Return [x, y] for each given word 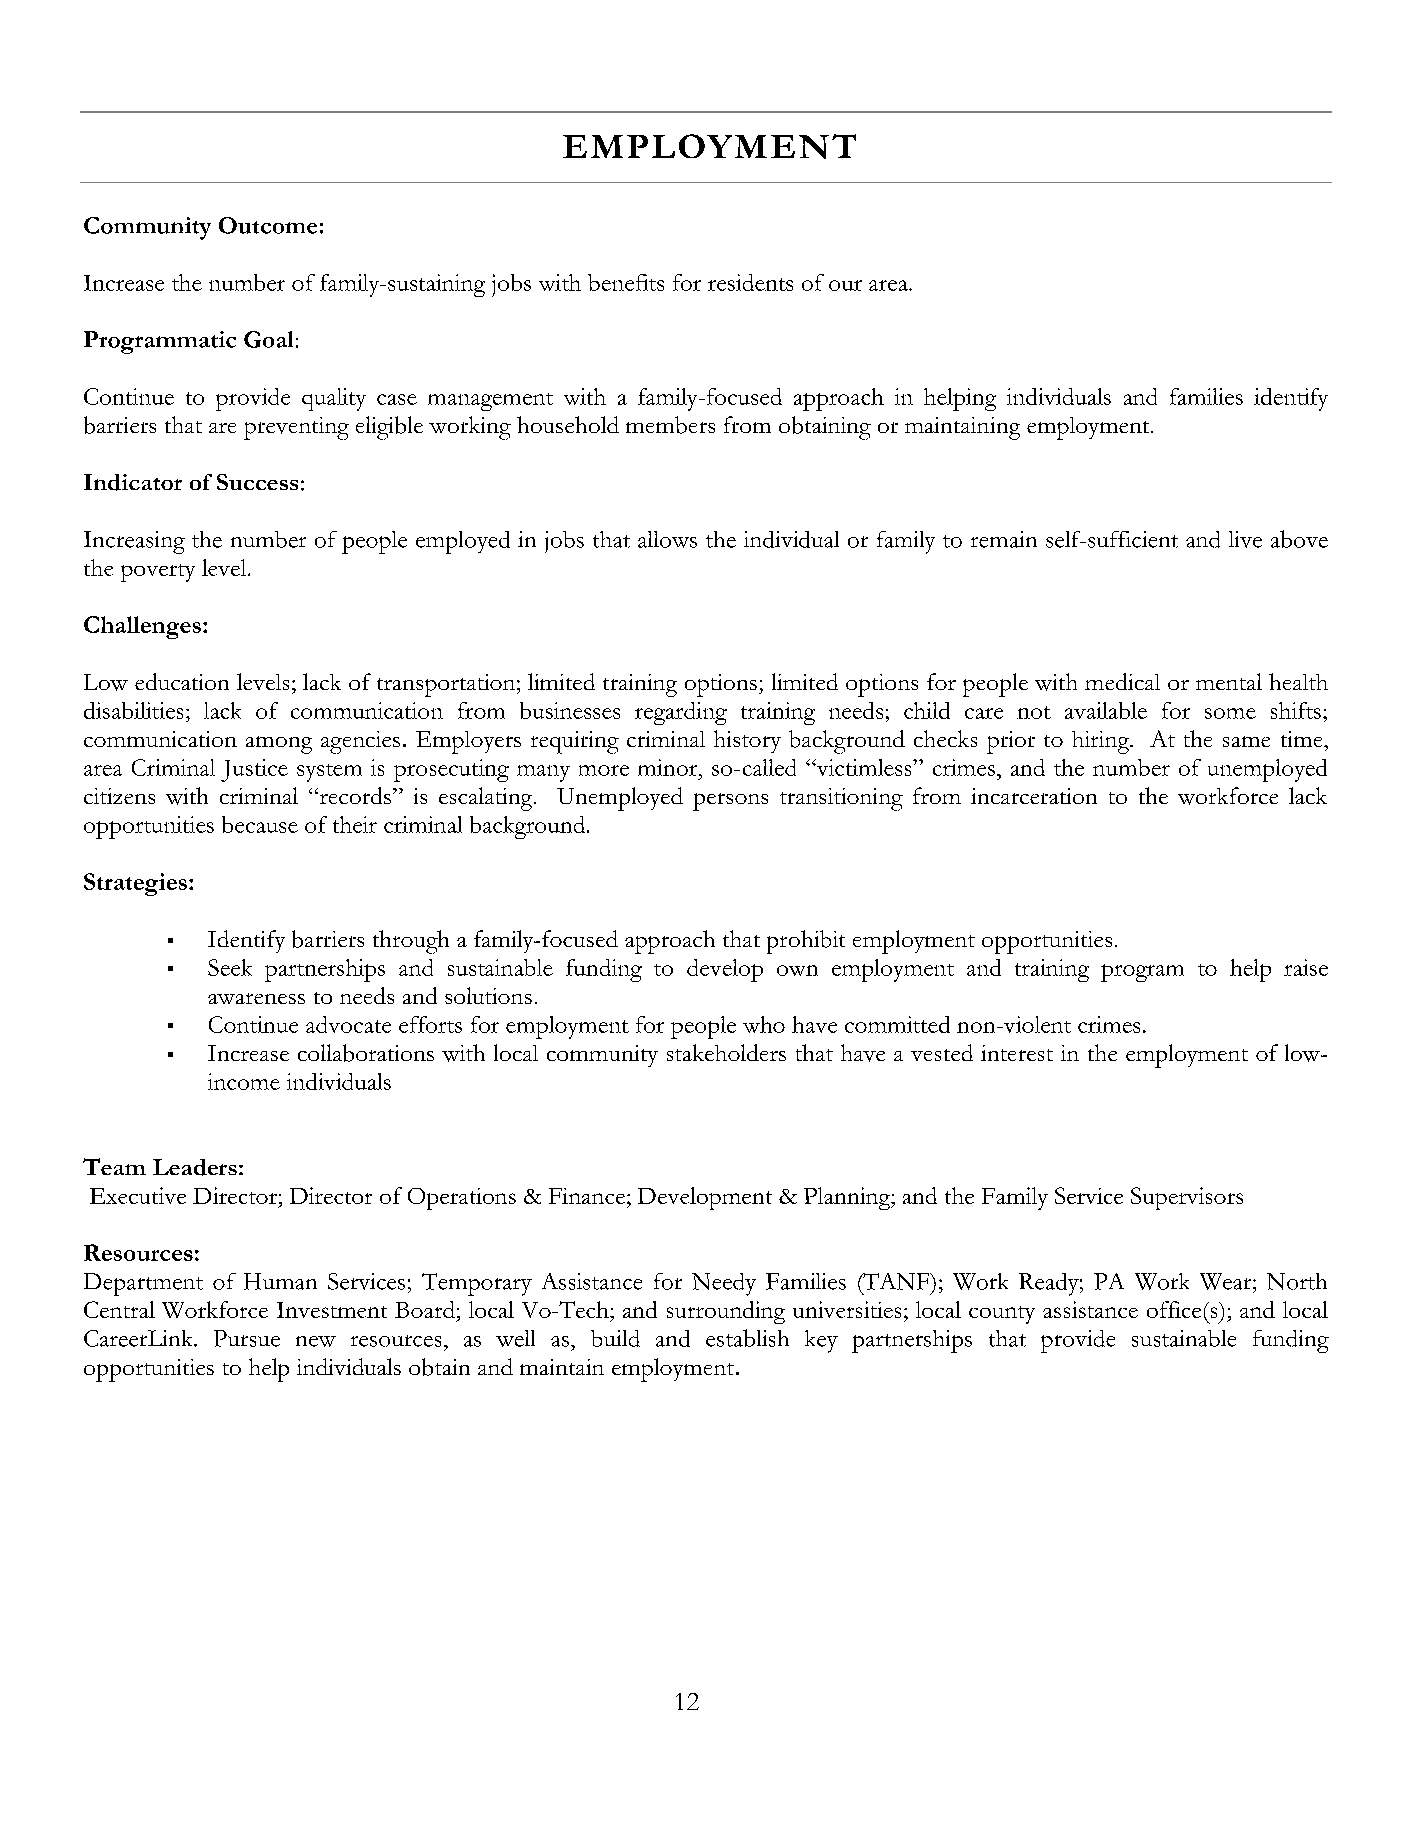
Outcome [268, 225]
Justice [254, 770]
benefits [626, 282]
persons [730, 802]
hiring [1102, 742]
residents [750, 282]
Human [280, 1281]
